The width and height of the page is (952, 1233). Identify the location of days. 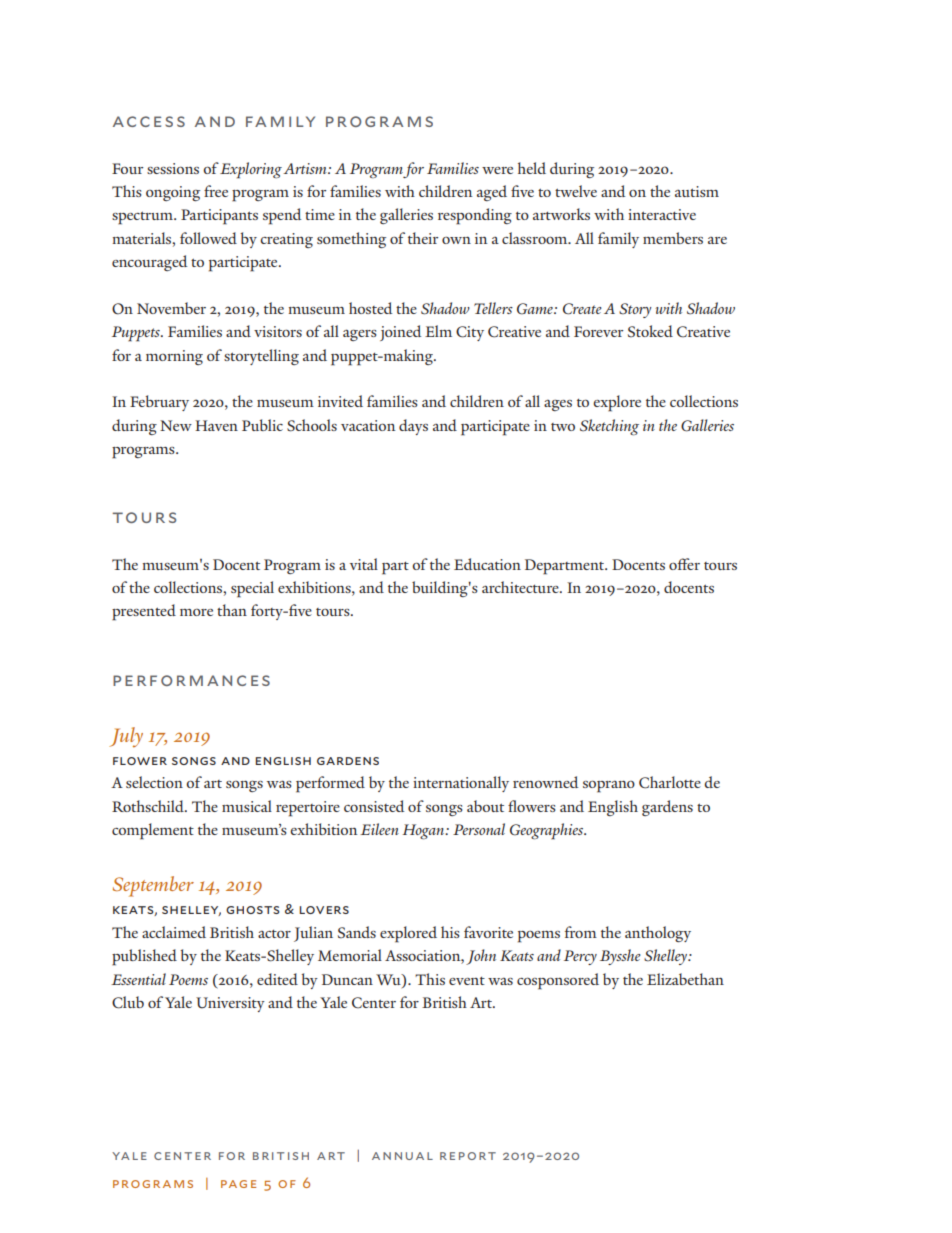
(413, 427).
